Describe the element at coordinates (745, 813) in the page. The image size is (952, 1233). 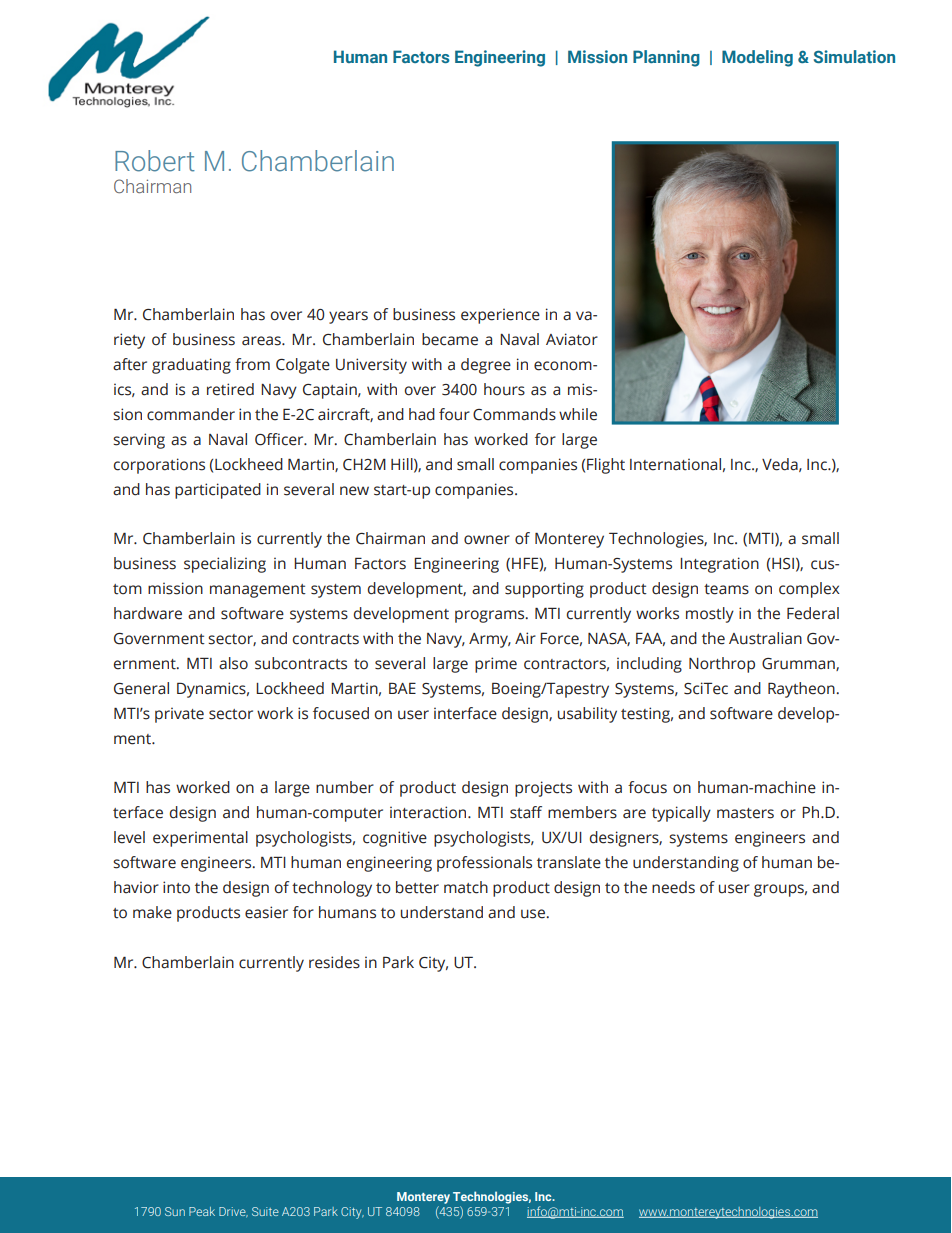
I see `masters` at that location.
